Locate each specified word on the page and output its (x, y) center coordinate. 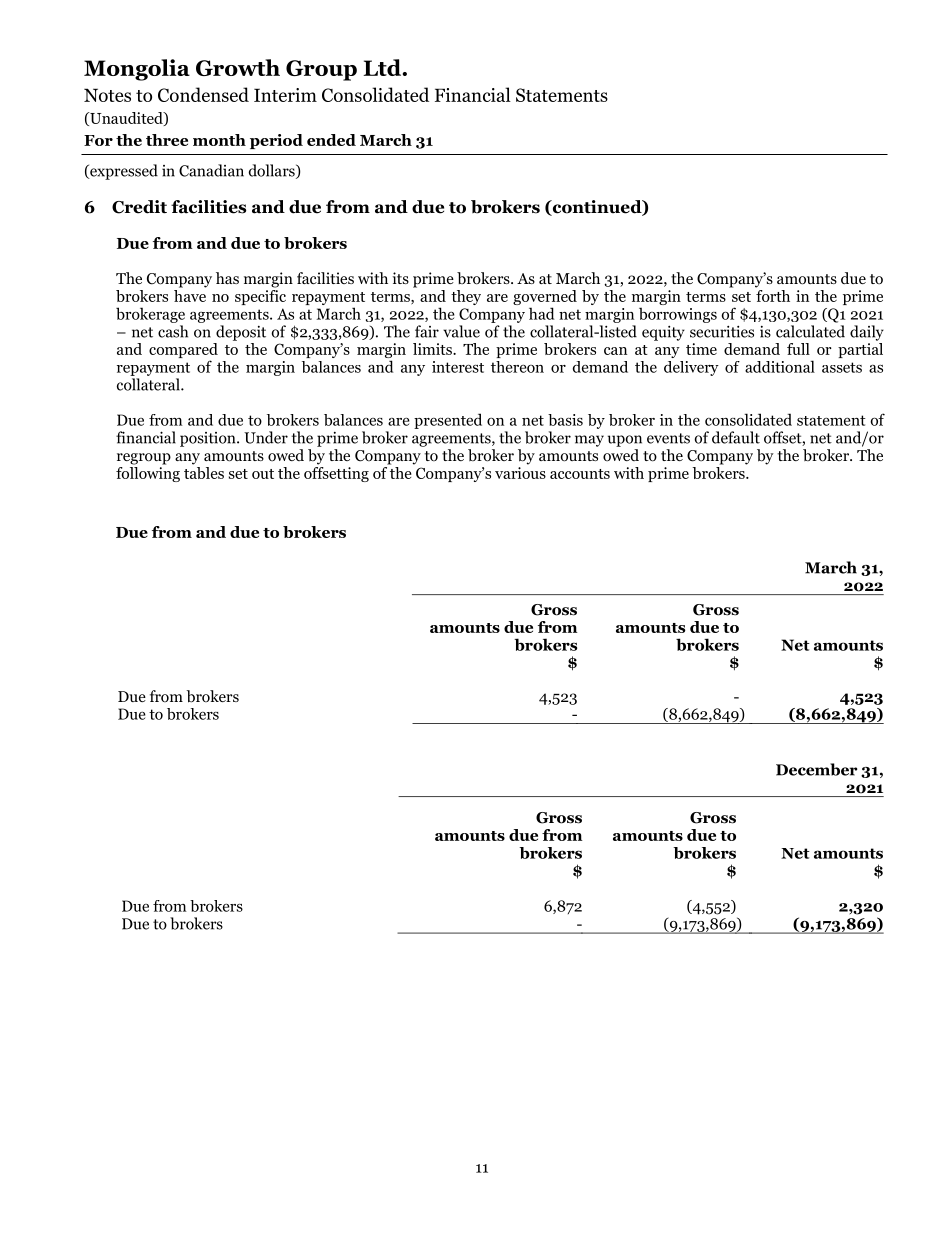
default (736, 437)
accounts (580, 474)
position (209, 439)
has (227, 278)
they (466, 297)
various (520, 473)
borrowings (678, 315)
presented (448, 421)
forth (773, 296)
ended (331, 140)
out (263, 474)
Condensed (203, 94)
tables (204, 471)
